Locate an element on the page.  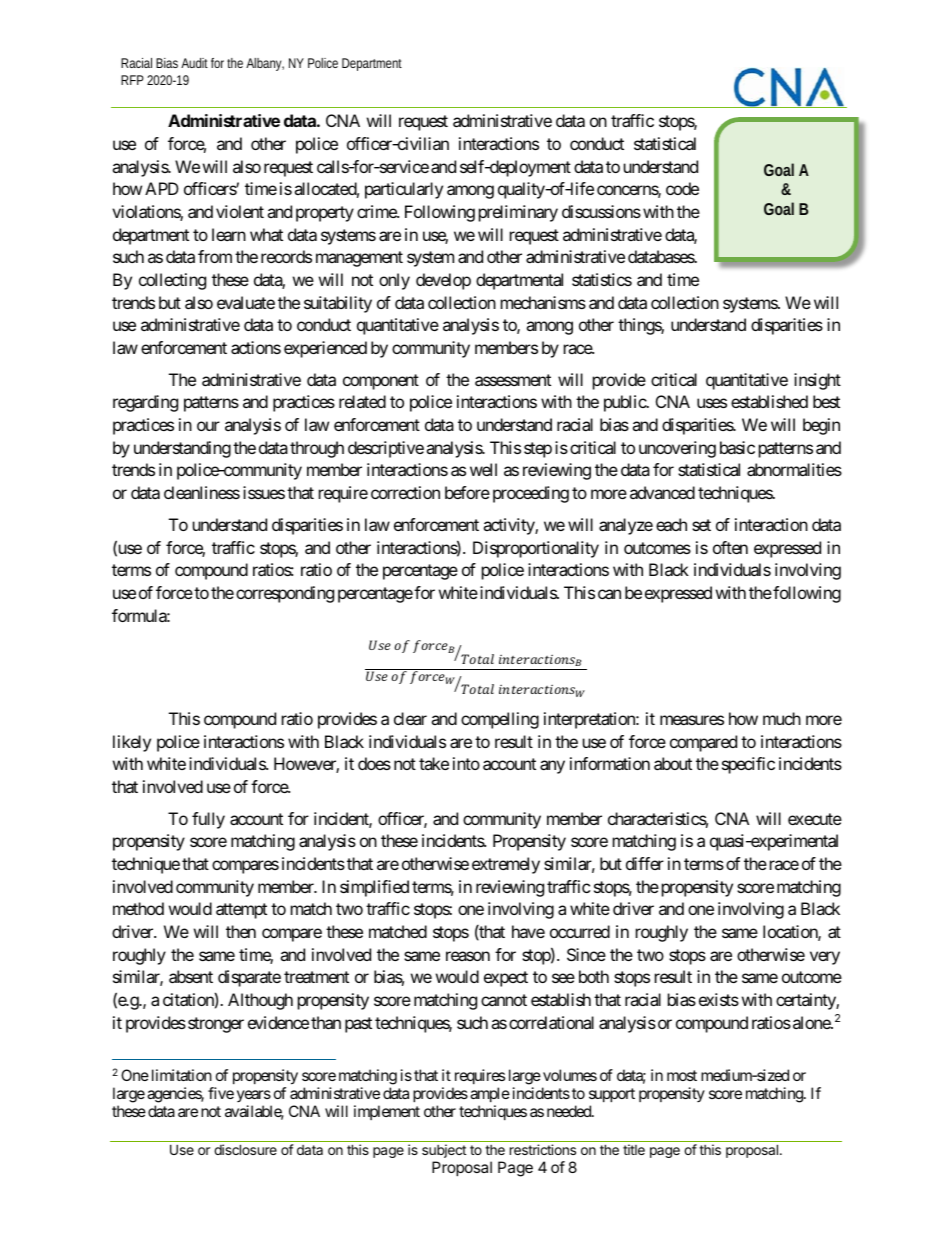
Albany is located at coordinates (265, 64).
